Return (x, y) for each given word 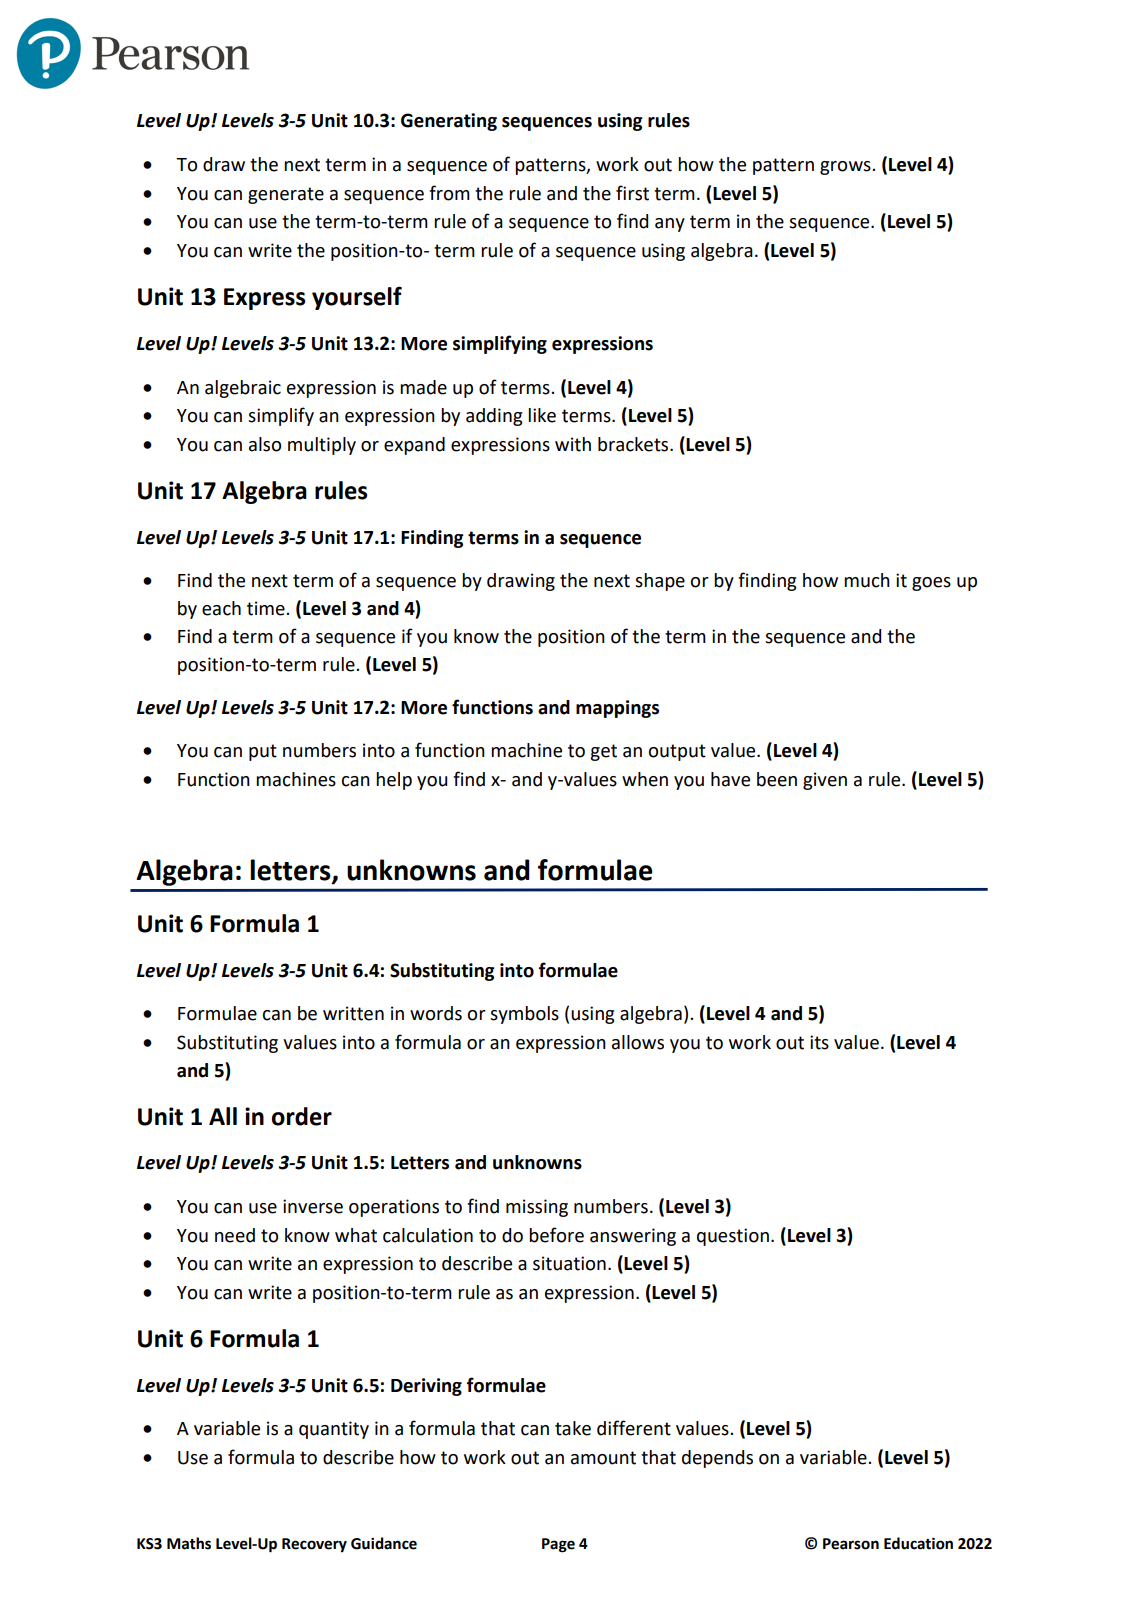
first (632, 193)
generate (286, 195)
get (603, 752)
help (394, 781)
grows (846, 168)
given (825, 781)
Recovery (314, 1545)
